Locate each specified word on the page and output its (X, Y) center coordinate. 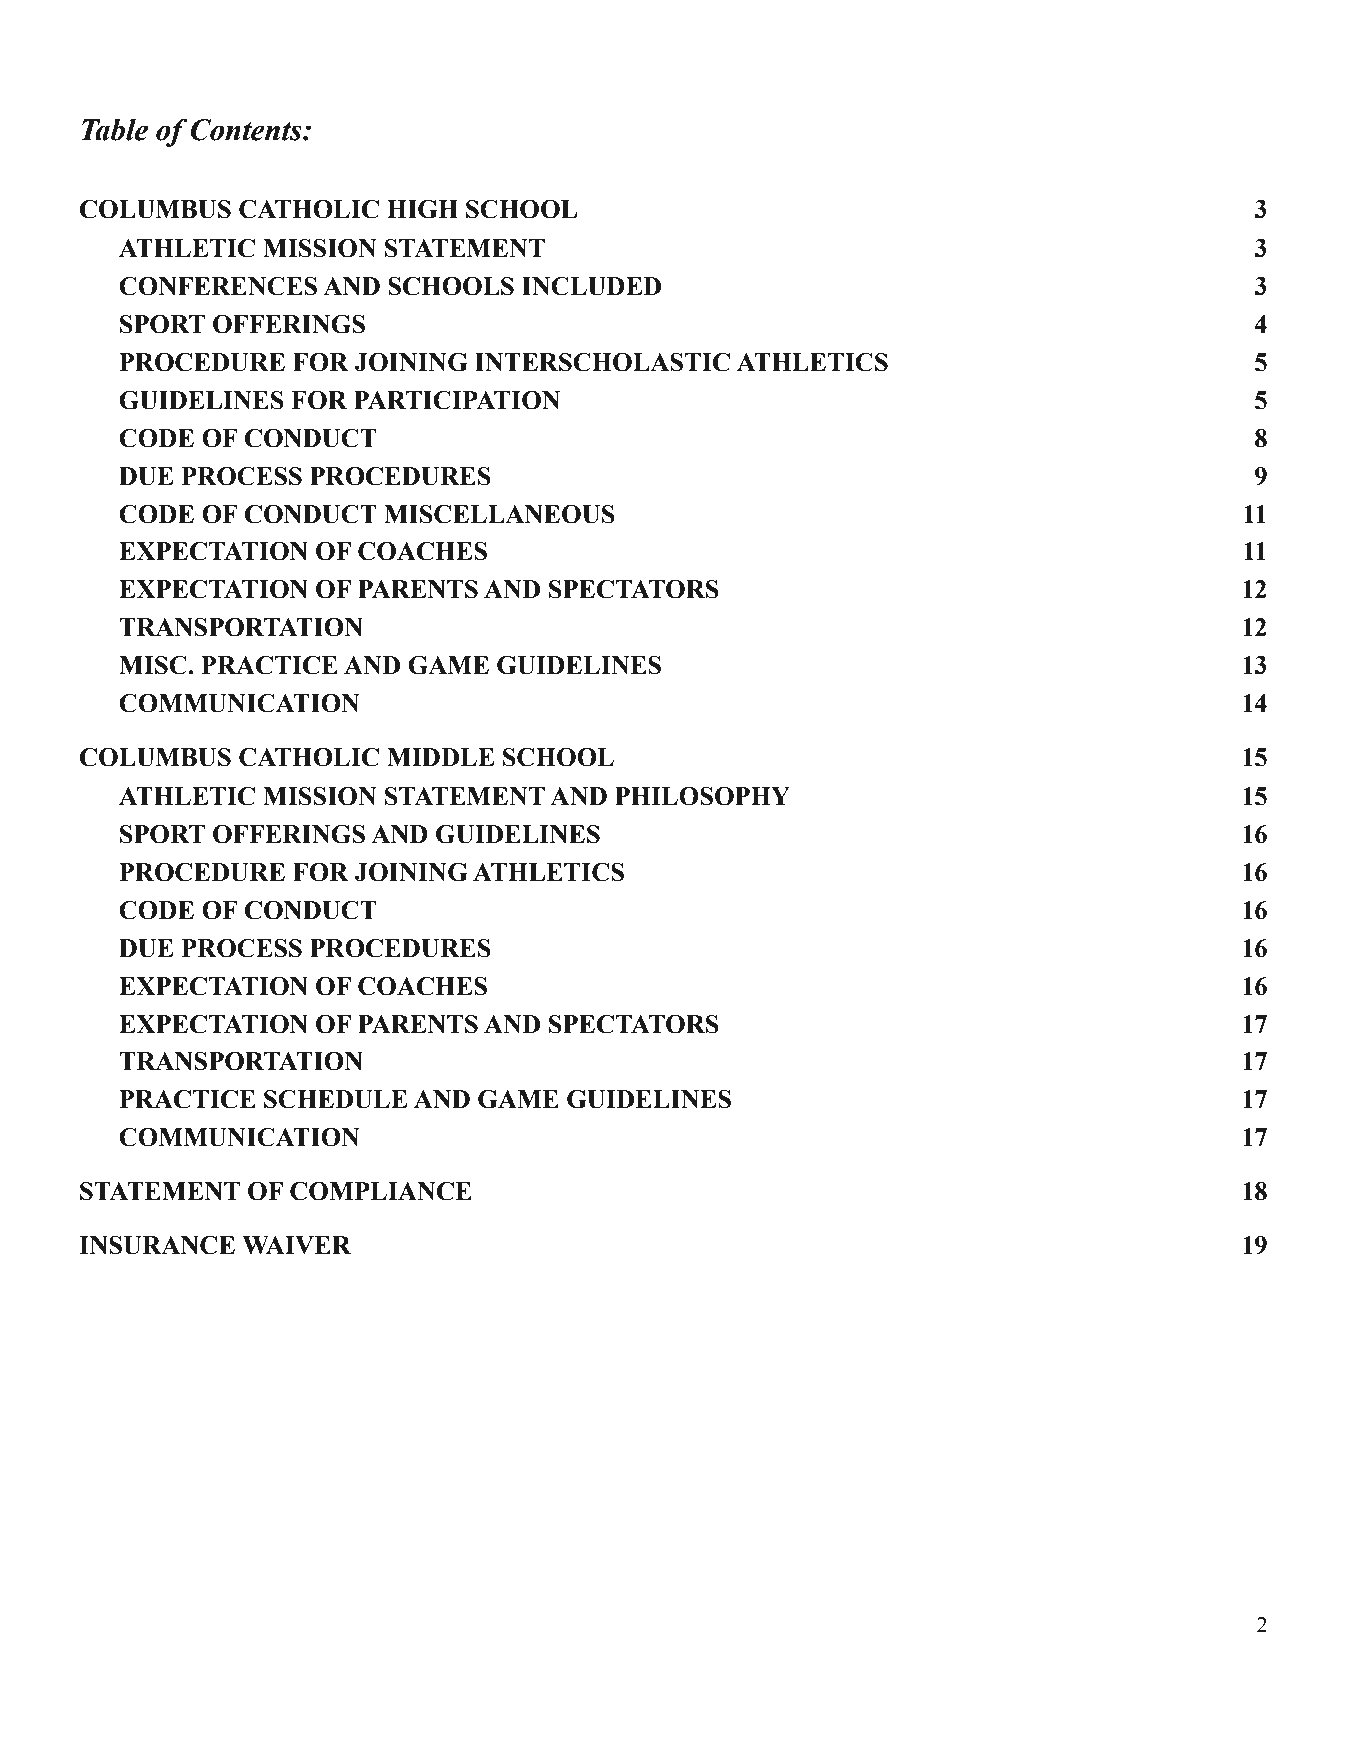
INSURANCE (157, 1245)
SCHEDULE (335, 1099)
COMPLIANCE (381, 1191)
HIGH (422, 209)
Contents (247, 130)
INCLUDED (591, 286)
